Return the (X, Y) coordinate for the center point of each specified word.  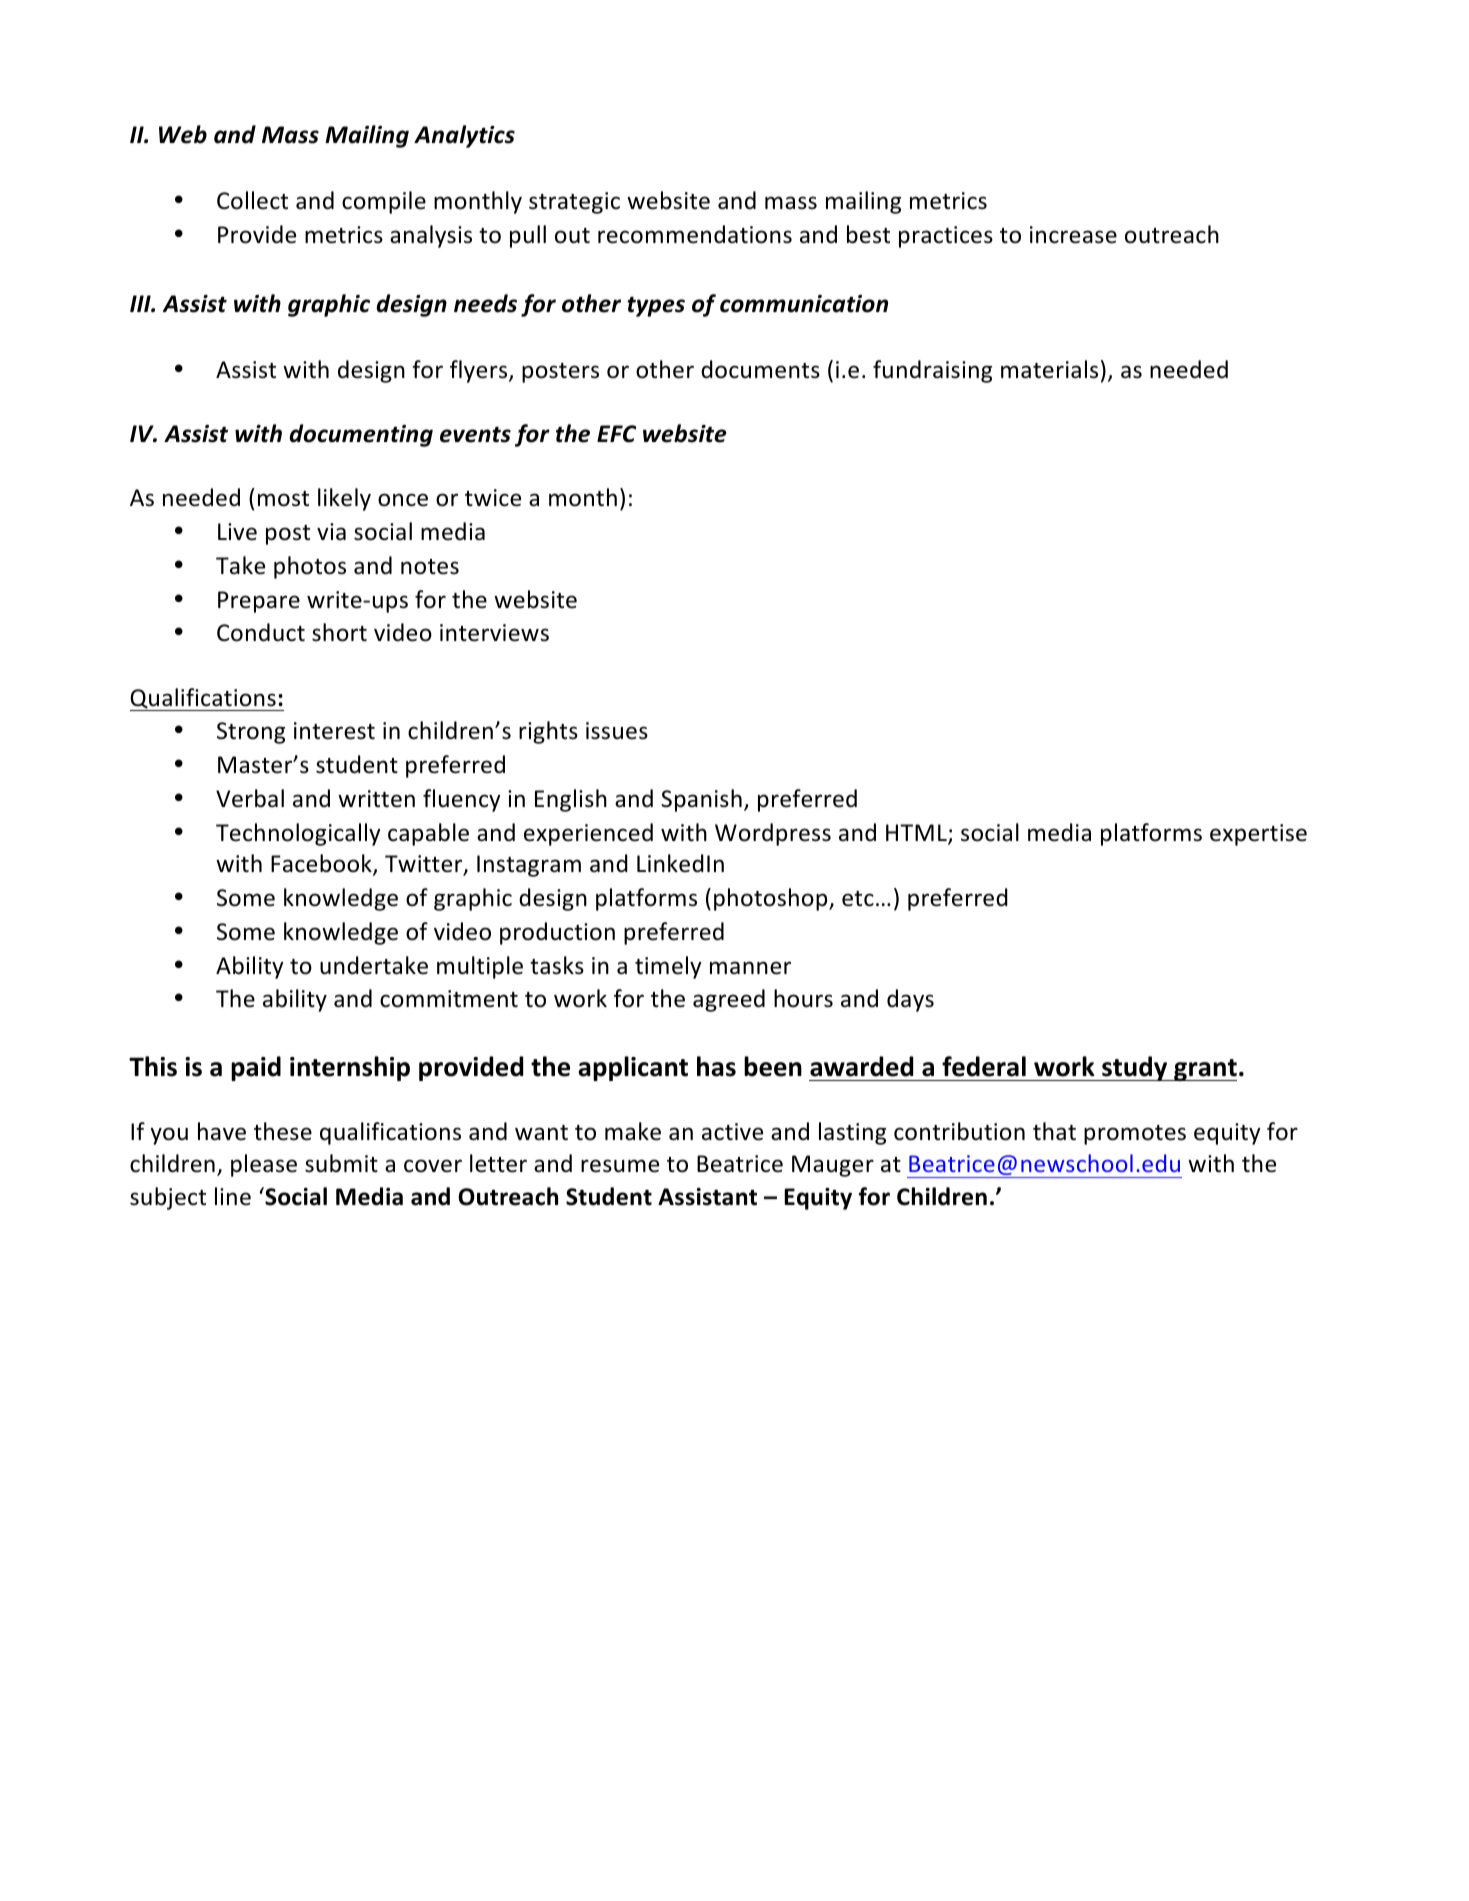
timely (668, 967)
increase (1073, 235)
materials (1049, 369)
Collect (252, 200)
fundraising (932, 371)
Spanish (701, 800)
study (1135, 1068)
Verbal (250, 798)
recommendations (695, 234)
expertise (1258, 835)
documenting (361, 435)
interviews (494, 633)
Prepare (259, 602)
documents (760, 369)
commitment (449, 999)
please (264, 1165)
